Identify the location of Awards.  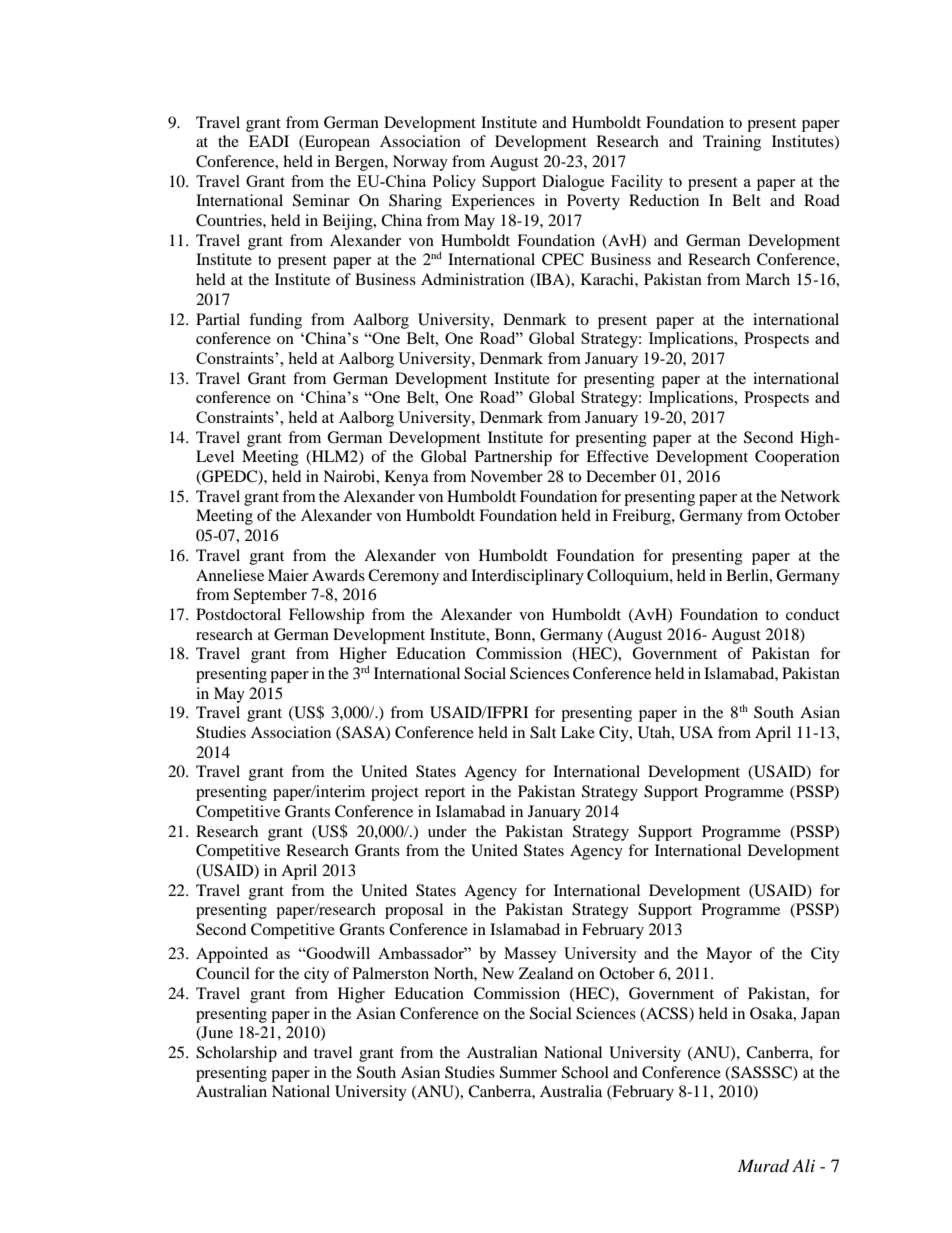
(338, 575).
